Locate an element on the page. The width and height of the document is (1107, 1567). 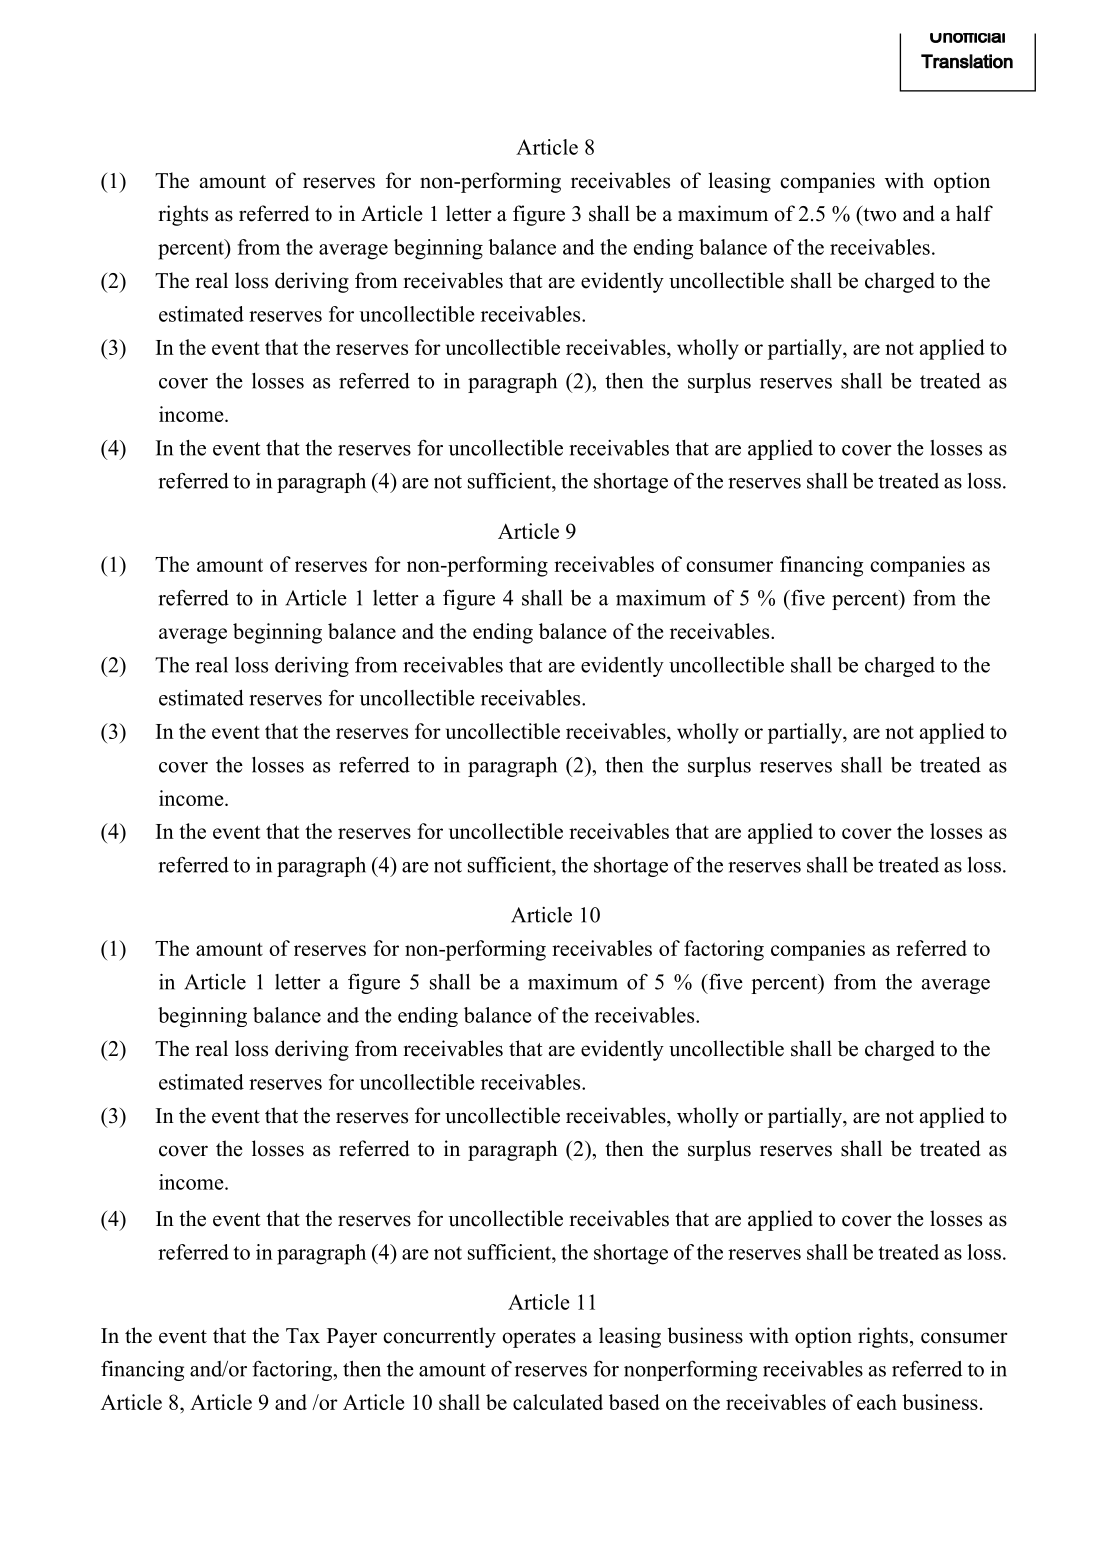
based is located at coordinates (634, 1402).
